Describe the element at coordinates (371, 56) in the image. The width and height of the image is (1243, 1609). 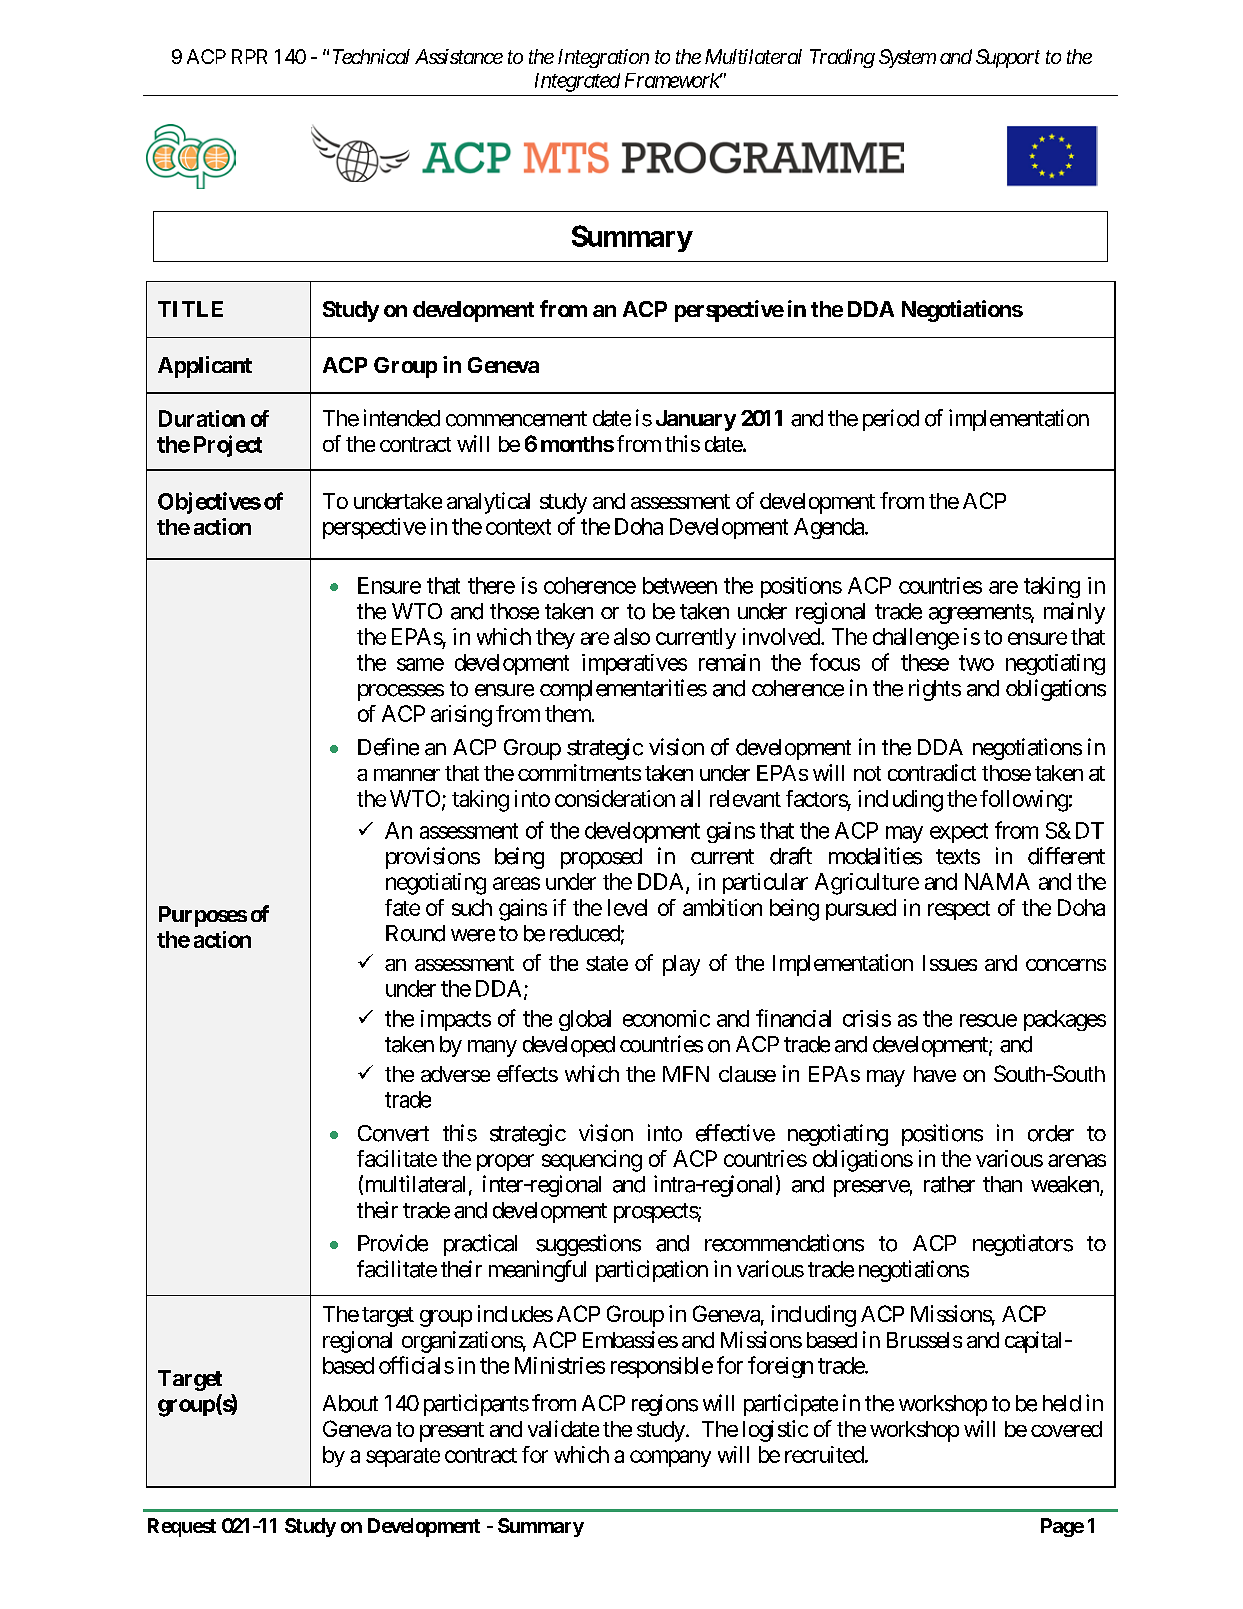
I see `Technical` at that location.
